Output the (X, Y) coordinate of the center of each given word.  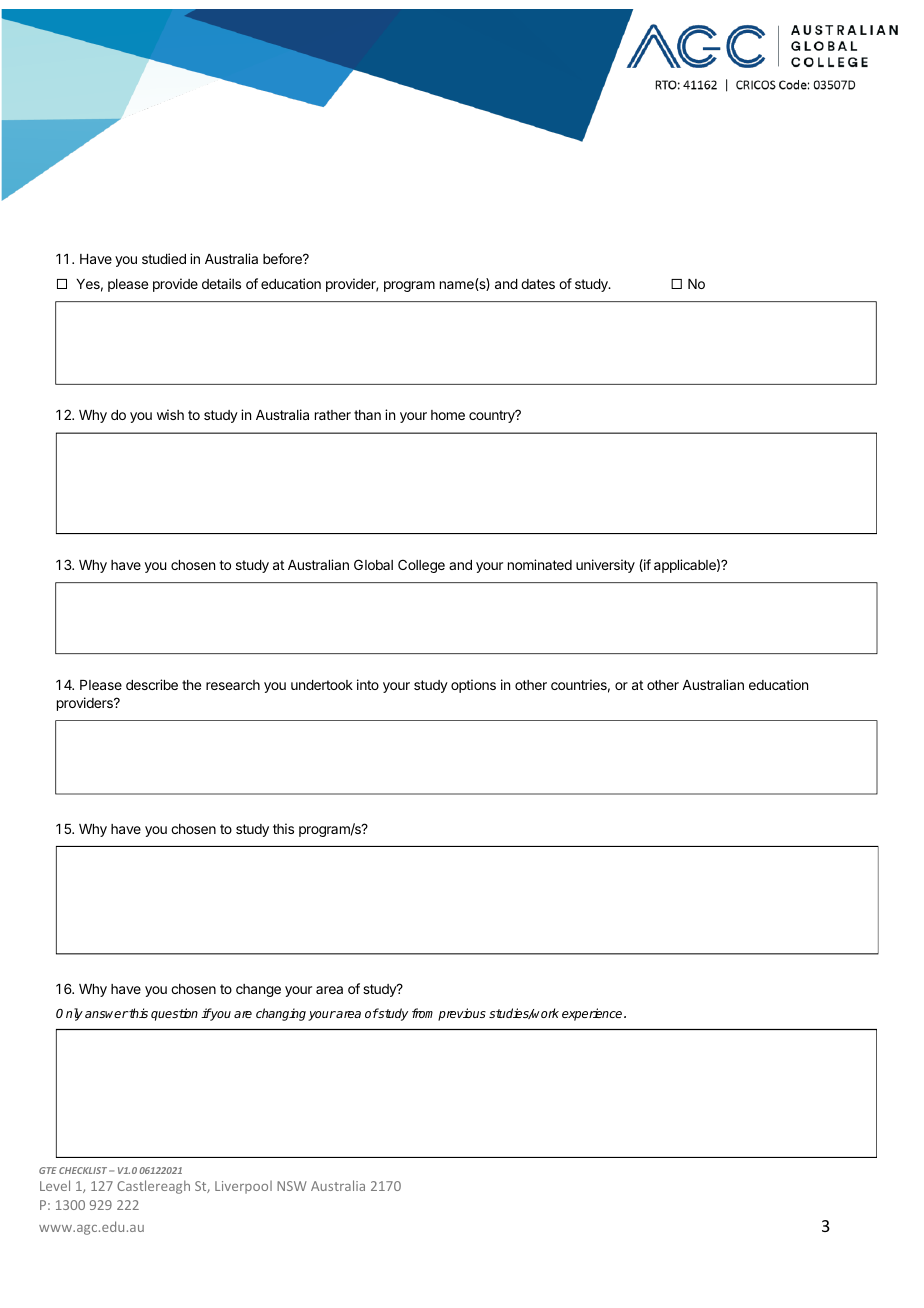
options (473, 686)
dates (538, 284)
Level (55, 1185)
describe (152, 684)
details (221, 283)
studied (164, 258)
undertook (322, 685)
